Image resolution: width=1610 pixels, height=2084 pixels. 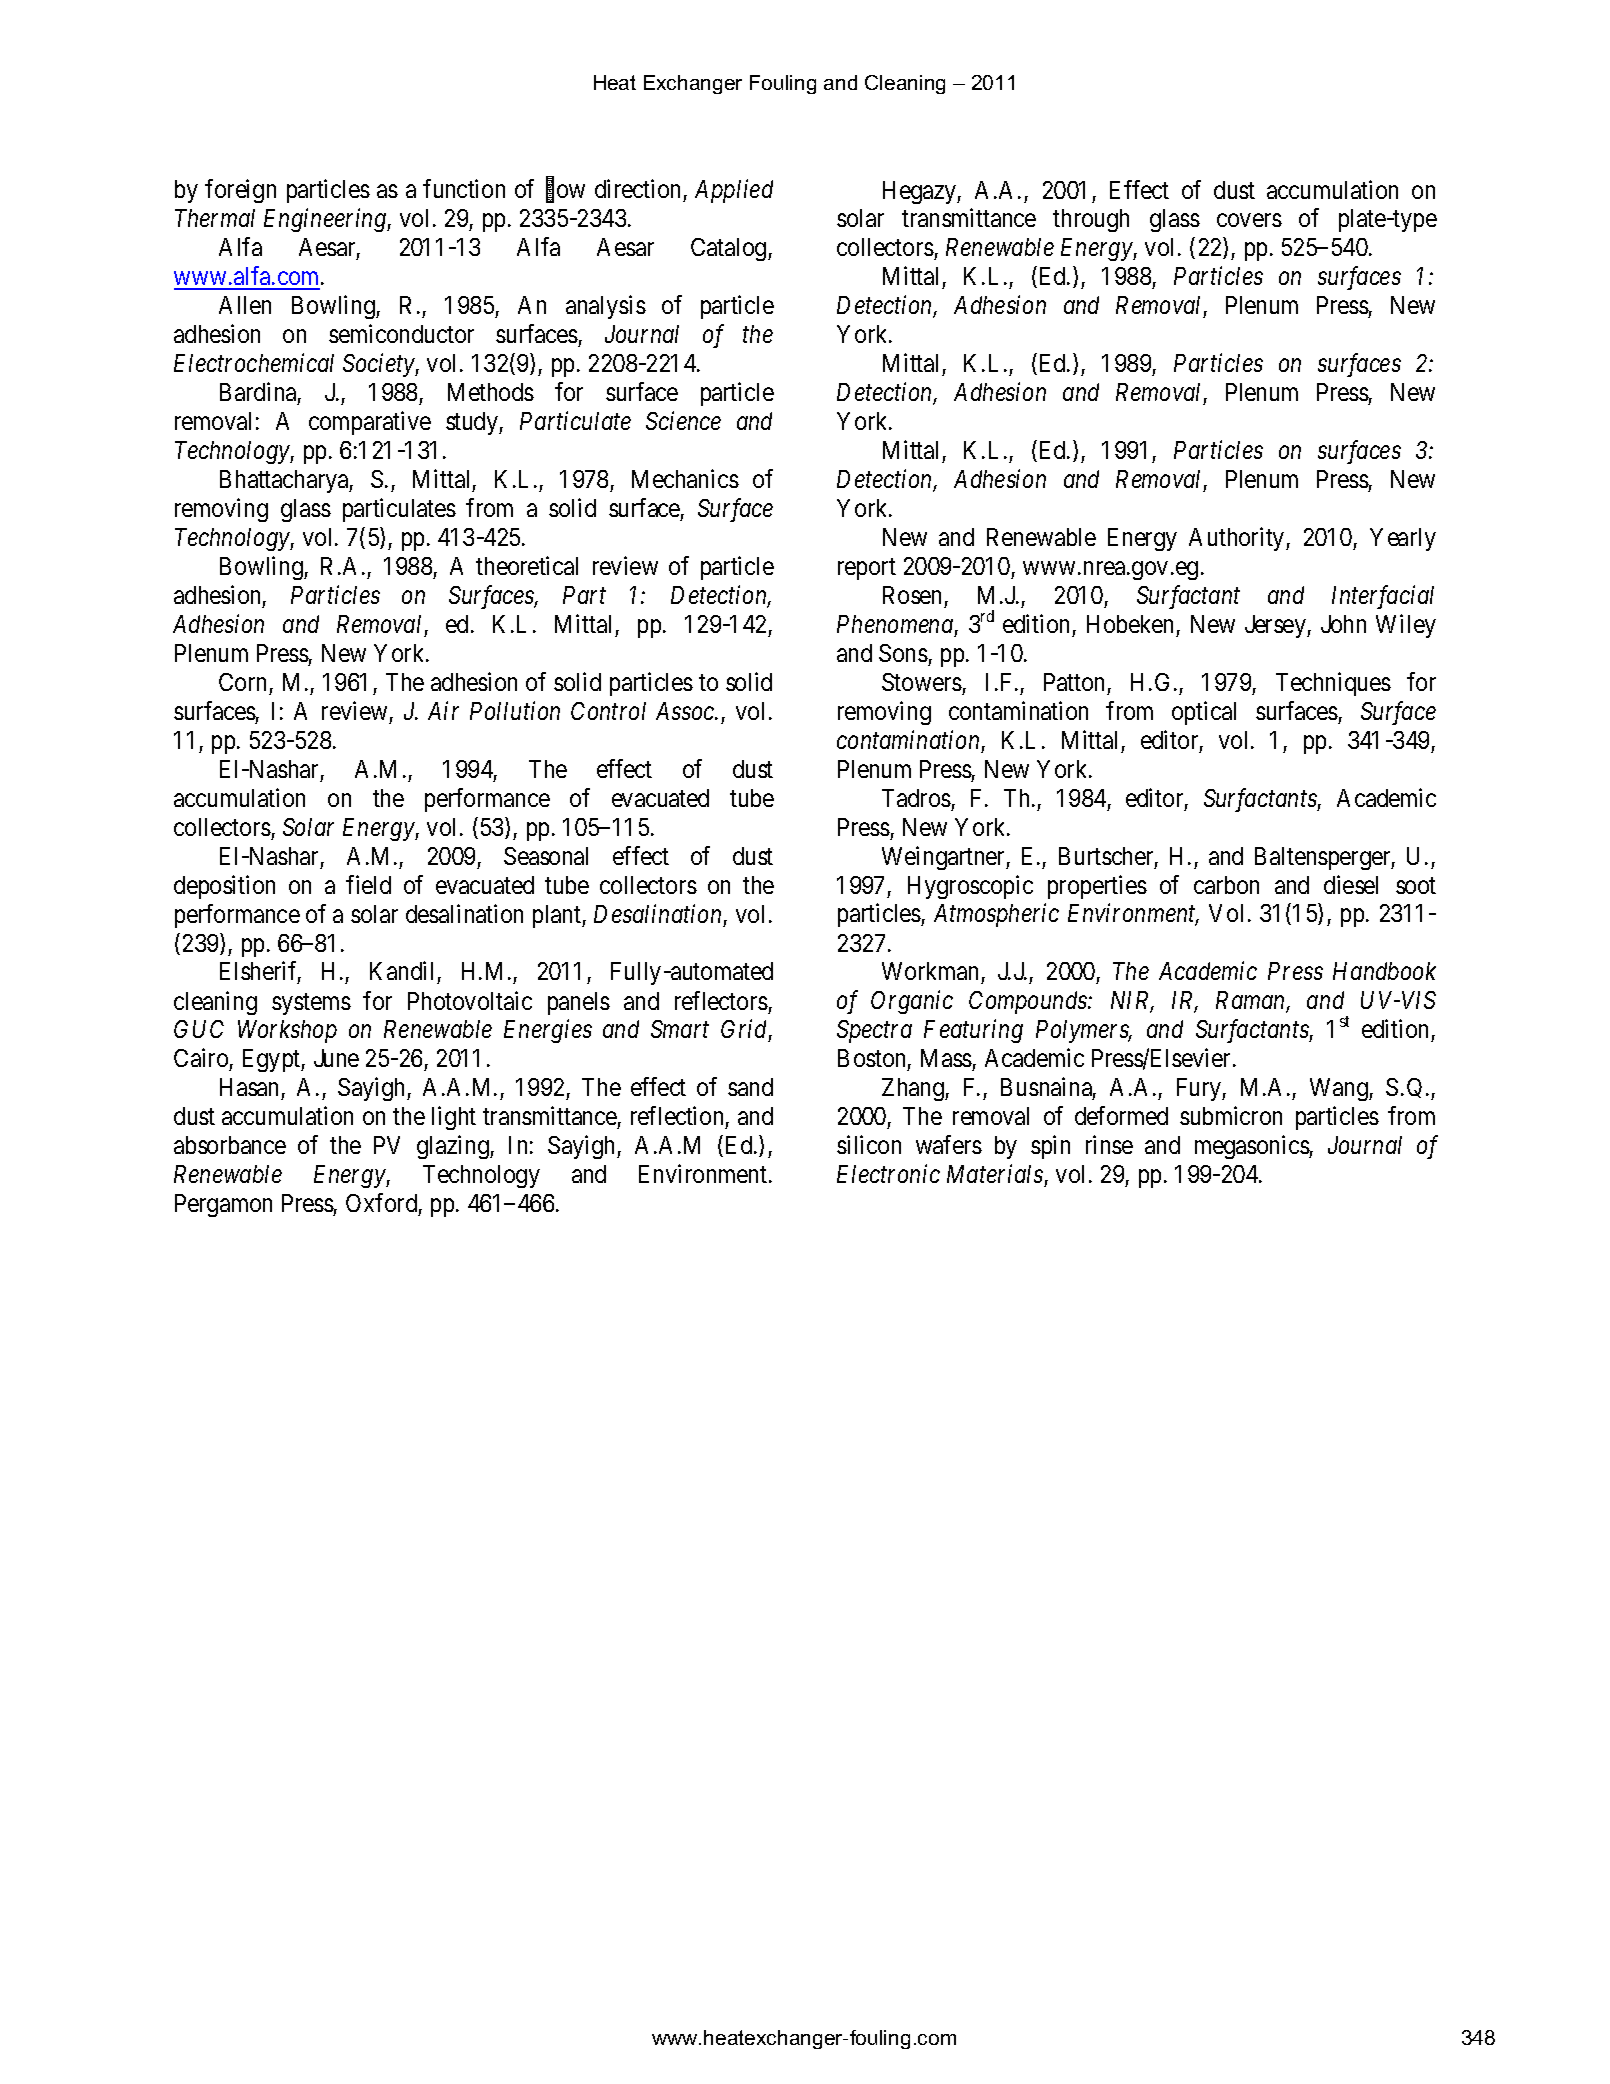 I want to click on Techniques, so click(x=1333, y=684).
